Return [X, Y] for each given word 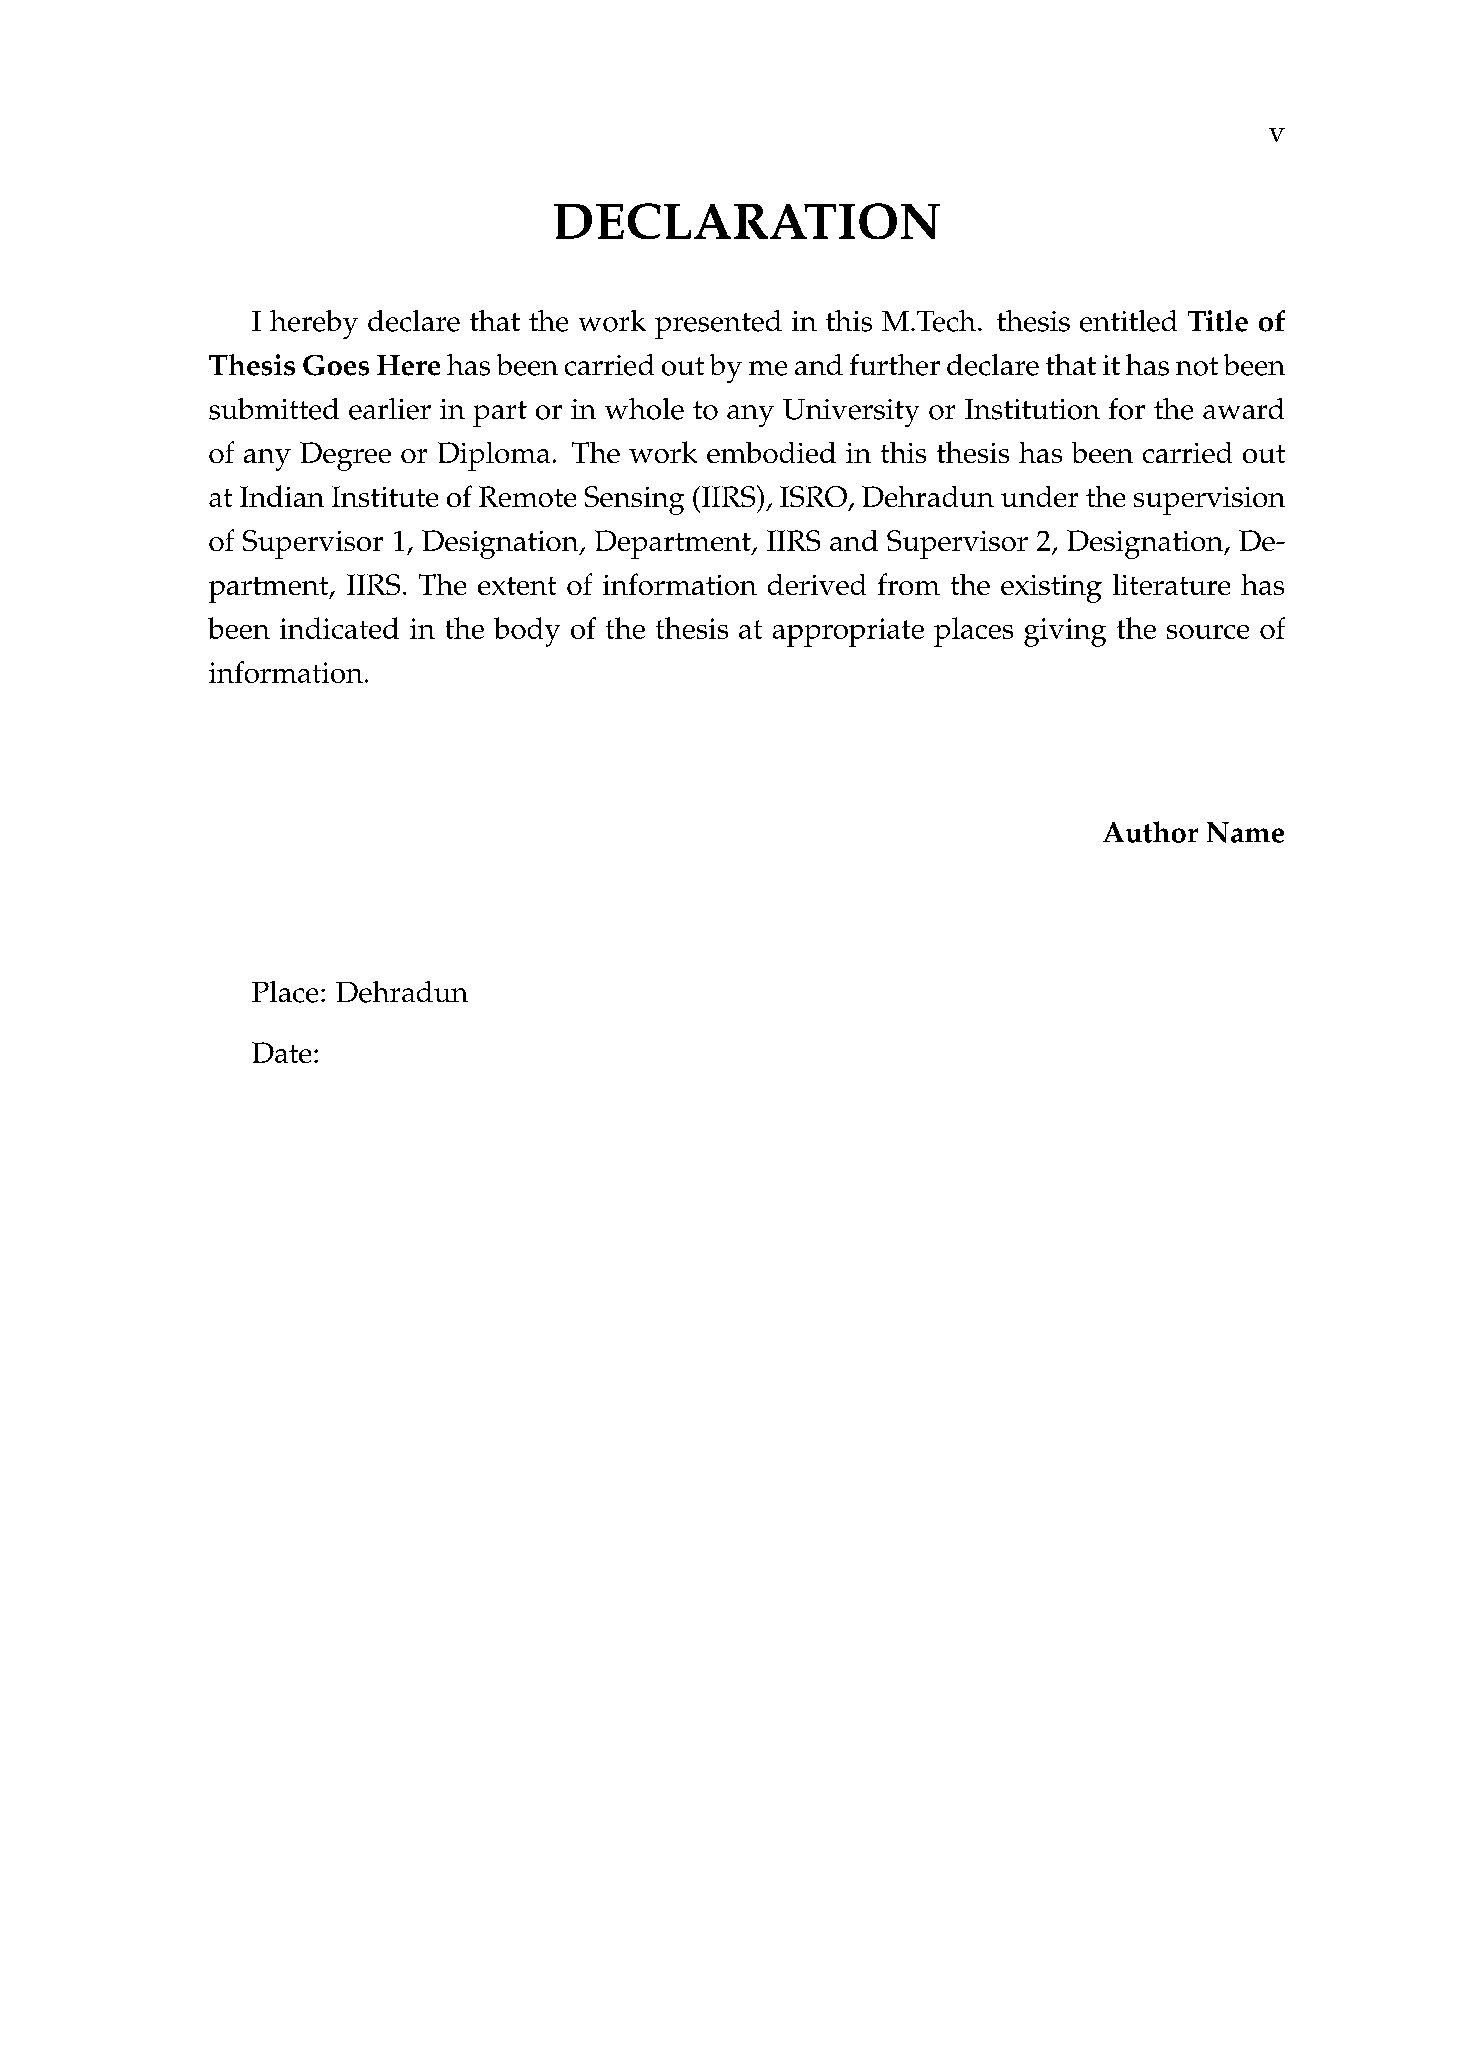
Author [1150, 832]
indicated [339, 628]
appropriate [848, 632]
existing [1051, 589]
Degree [345, 456]
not [1197, 366]
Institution [1032, 409]
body [527, 632]
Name [1245, 832]
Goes [336, 365]
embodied [771, 452]
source [1208, 632]
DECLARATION [747, 221]
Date [281, 1052]
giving [1065, 632]
